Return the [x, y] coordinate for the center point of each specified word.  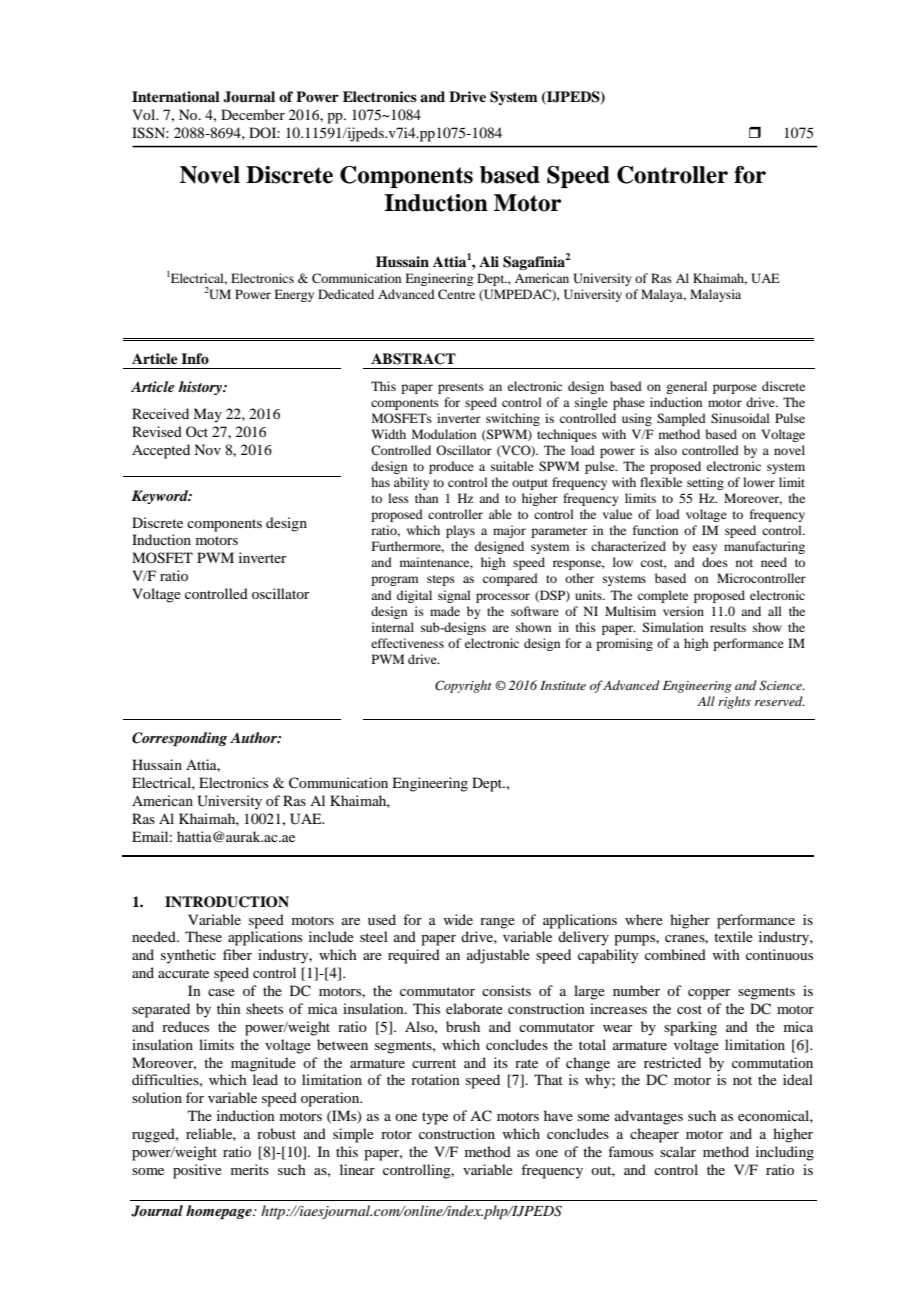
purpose [735, 389]
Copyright [463, 686]
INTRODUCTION [227, 902]
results [728, 627]
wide [458, 919]
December [253, 114]
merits [250, 1169]
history [201, 388]
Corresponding [179, 739]
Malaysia [715, 295]
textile [733, 936]
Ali [489, 261]
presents [461, 388]
